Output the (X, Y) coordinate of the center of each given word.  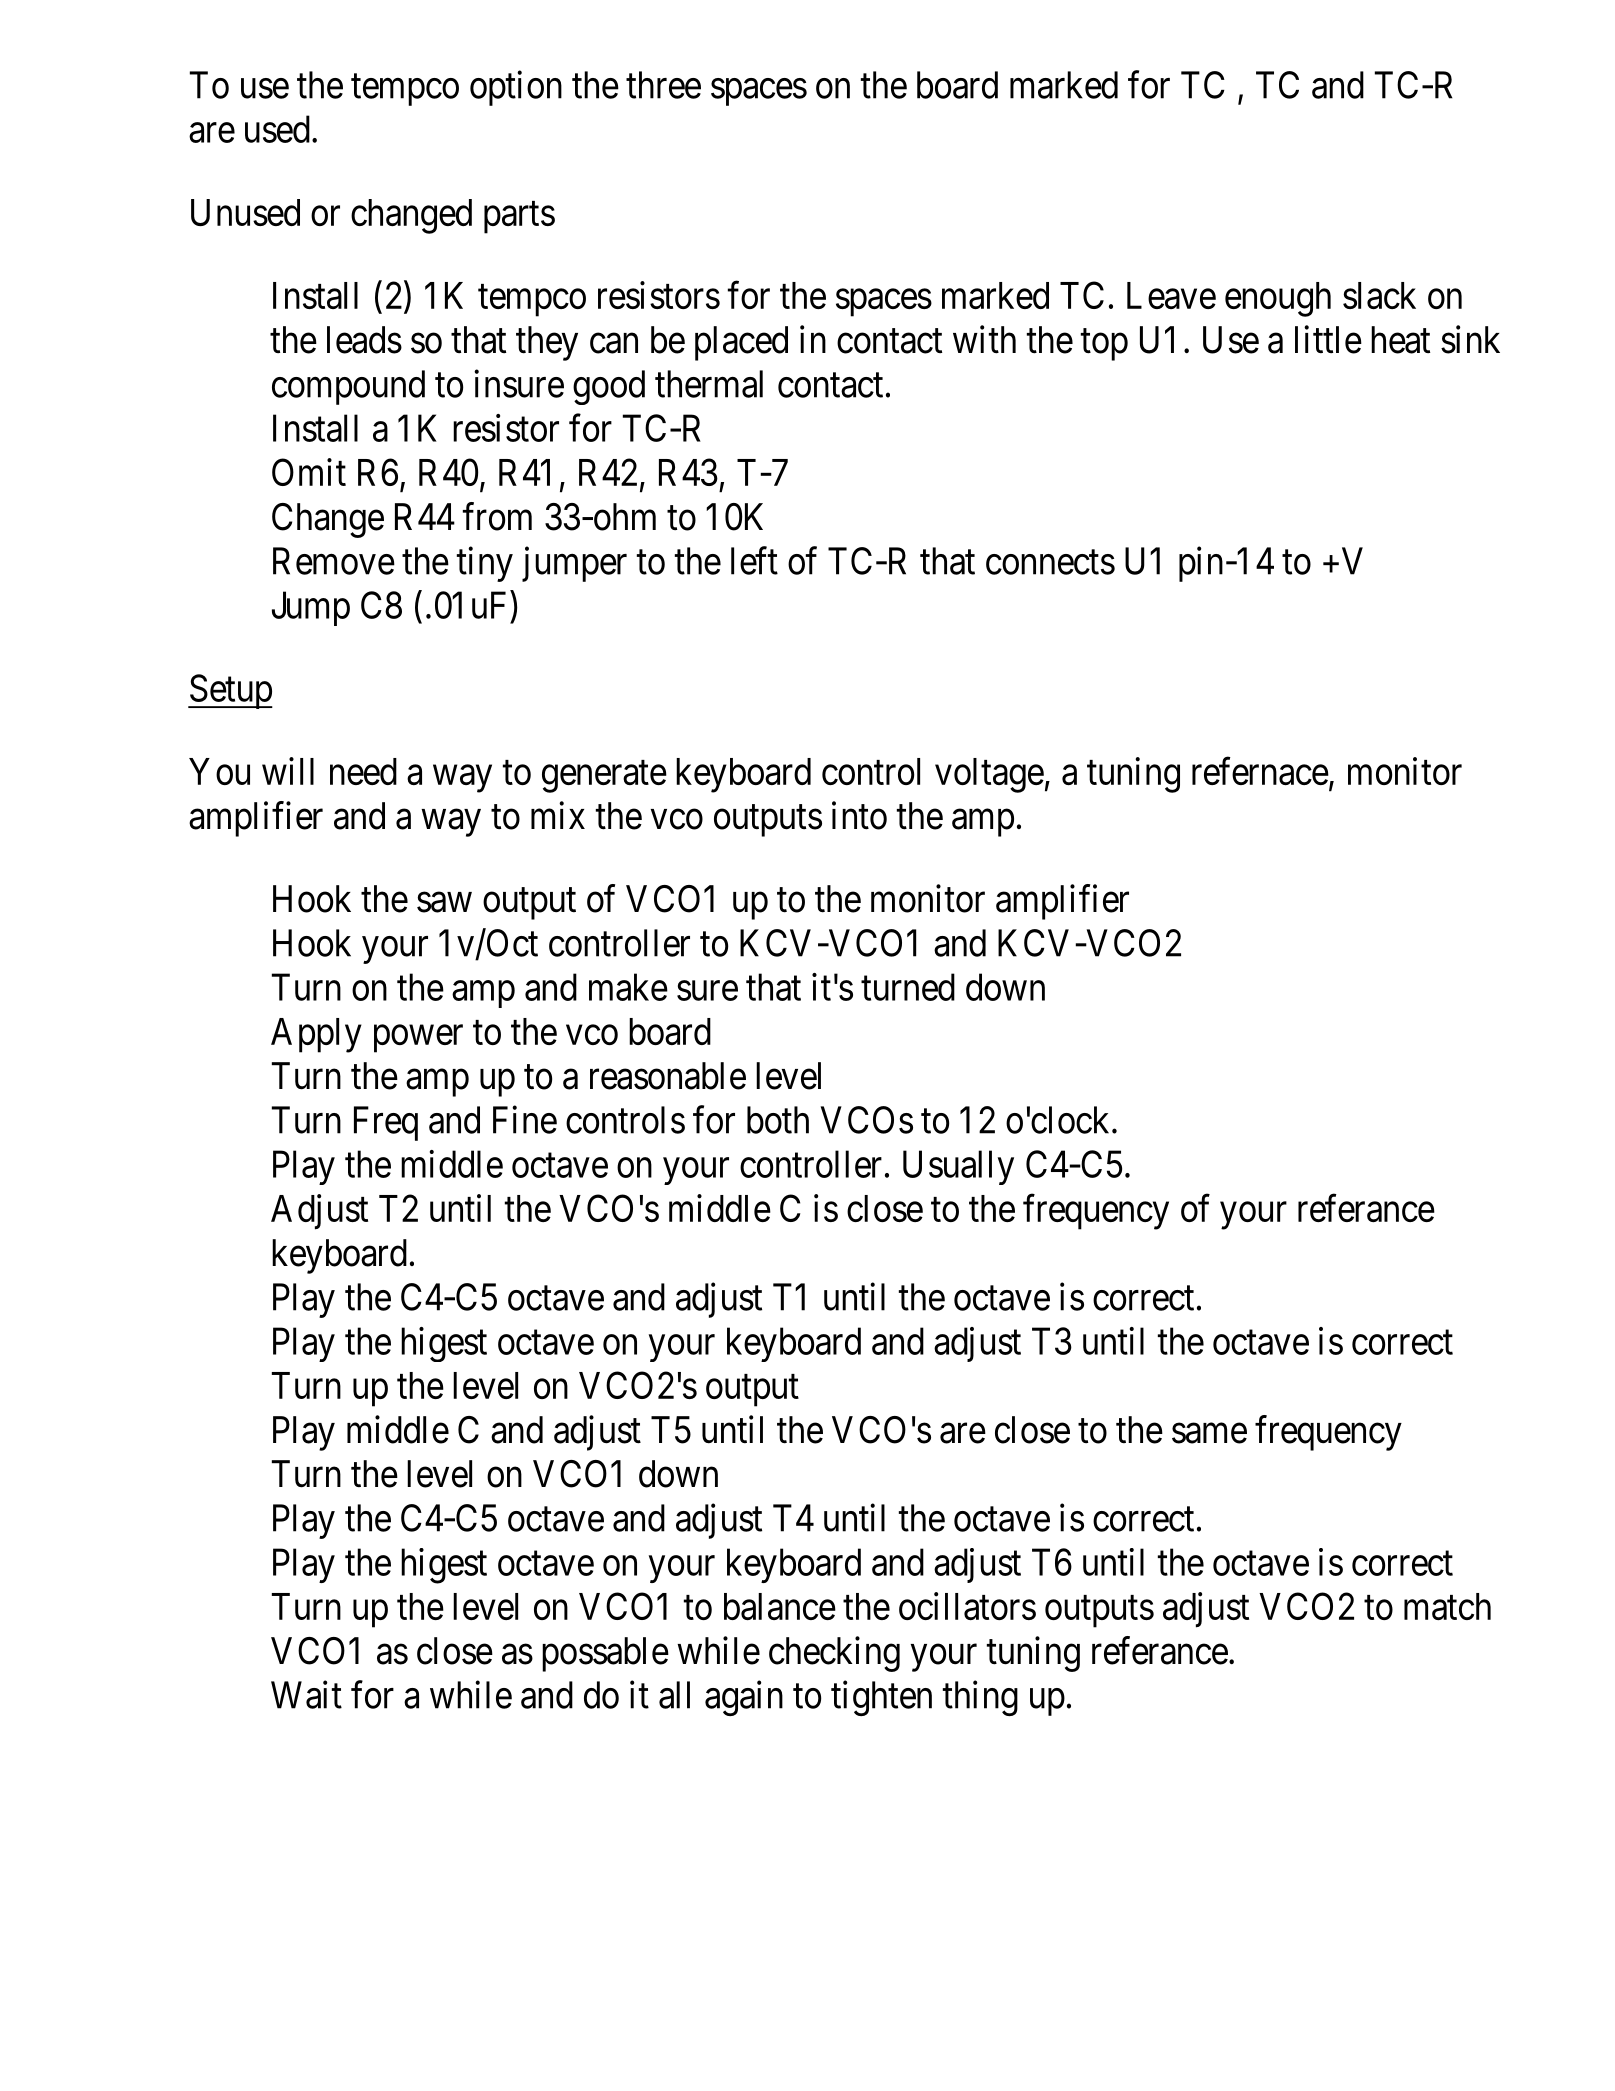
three (663, 85)
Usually (958, 1167)
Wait (306, 1695)
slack (1379, 295)
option (516, 88)
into (859, 815)
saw (444, 903)
